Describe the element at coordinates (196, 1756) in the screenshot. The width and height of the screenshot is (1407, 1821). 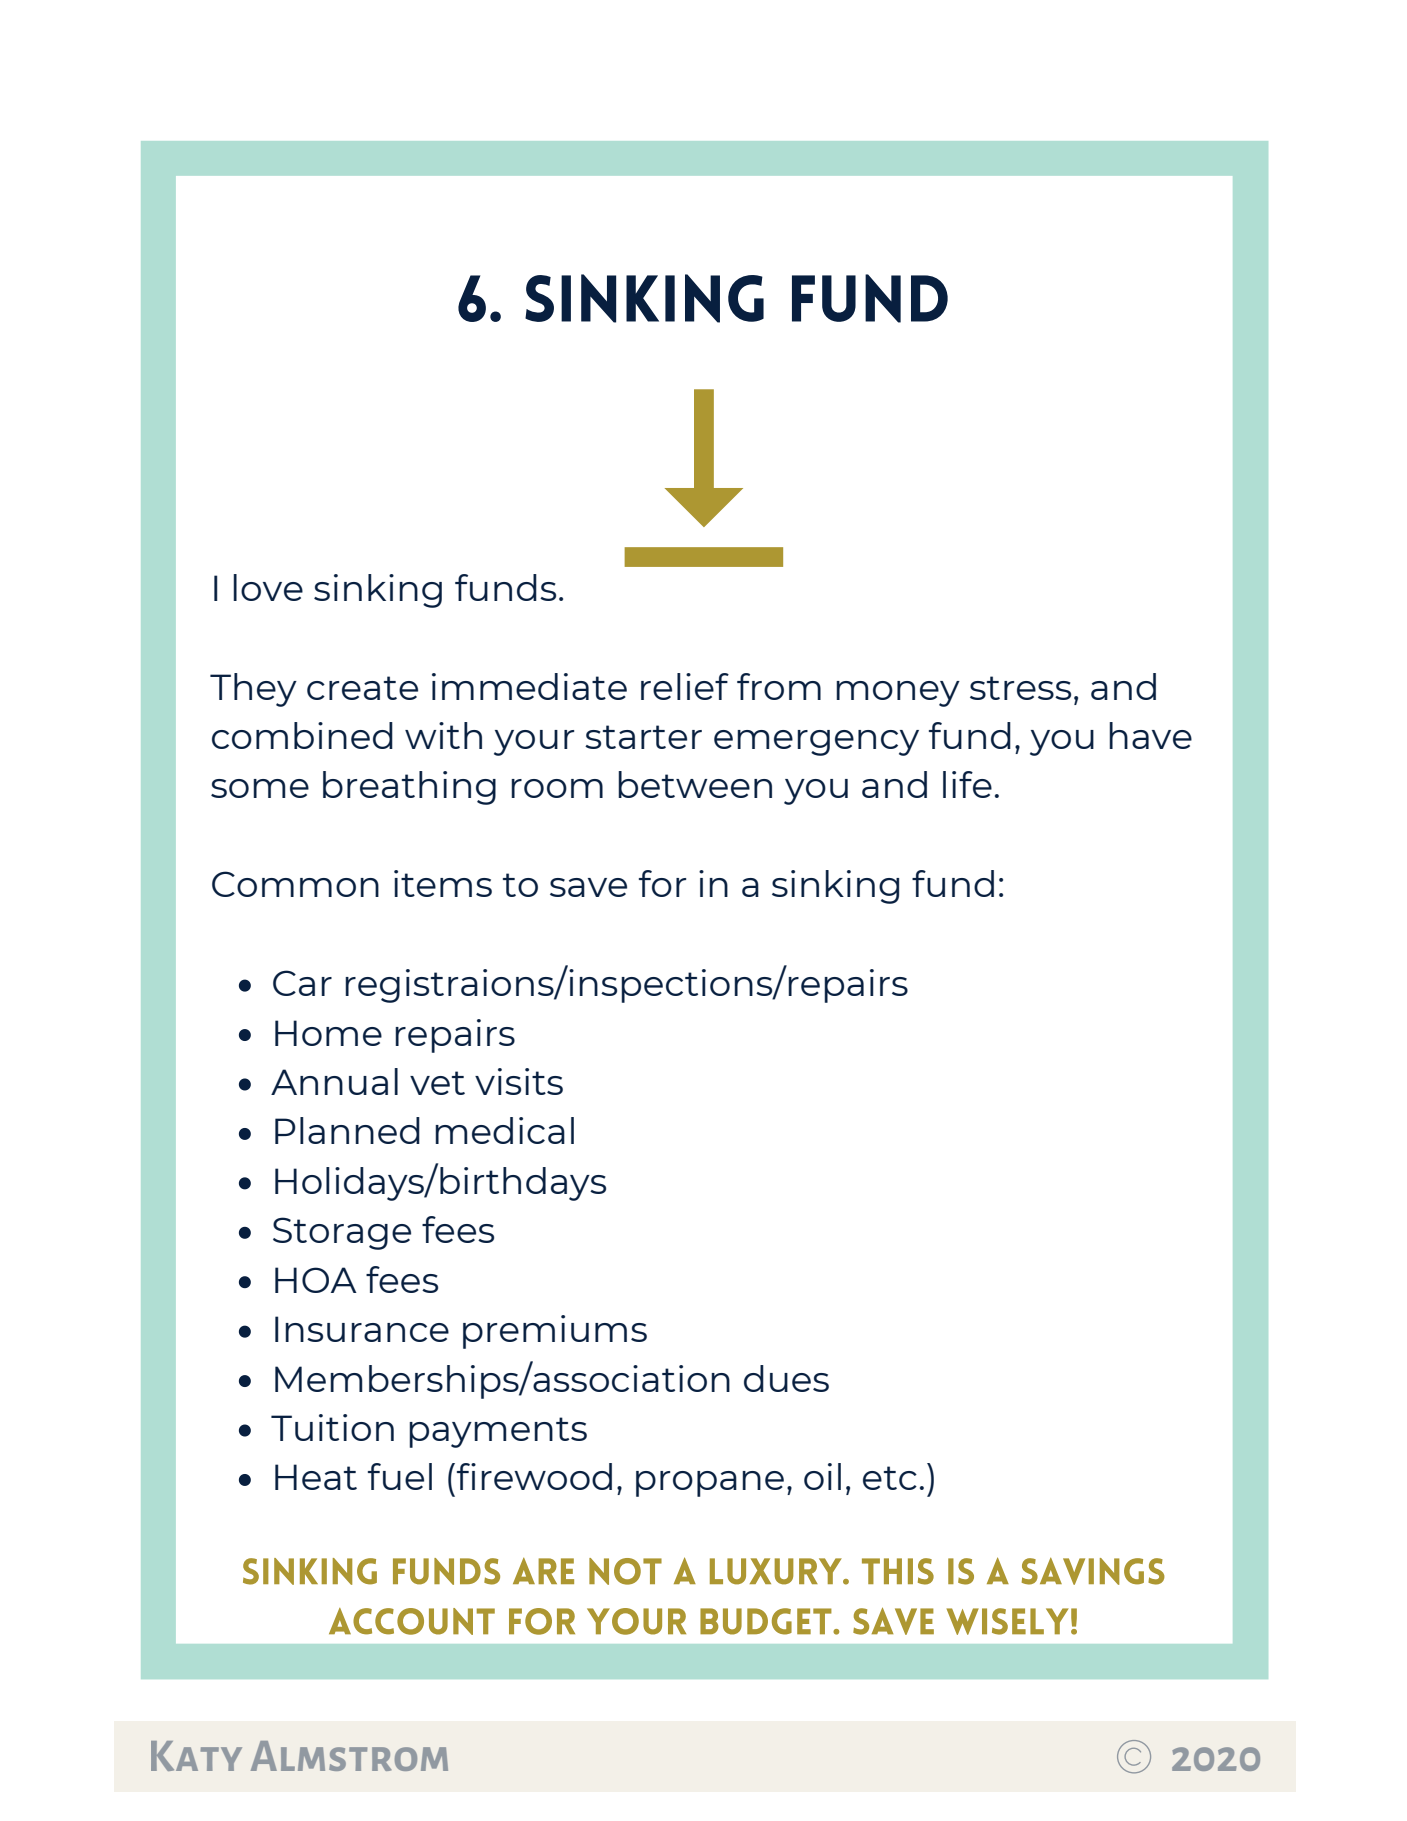
I see `Katy` at that location.
